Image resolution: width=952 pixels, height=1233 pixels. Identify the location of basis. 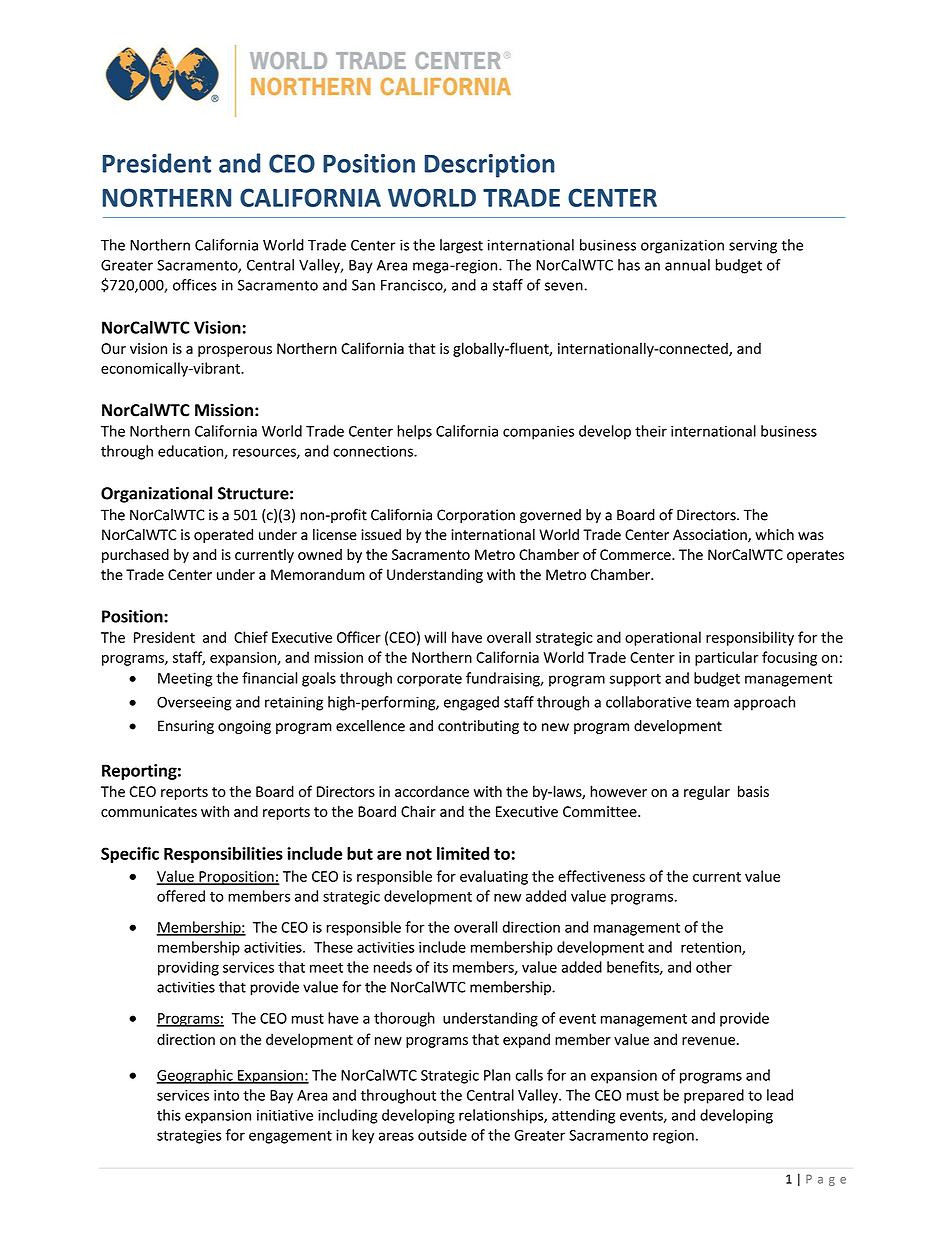
(753, 791).
